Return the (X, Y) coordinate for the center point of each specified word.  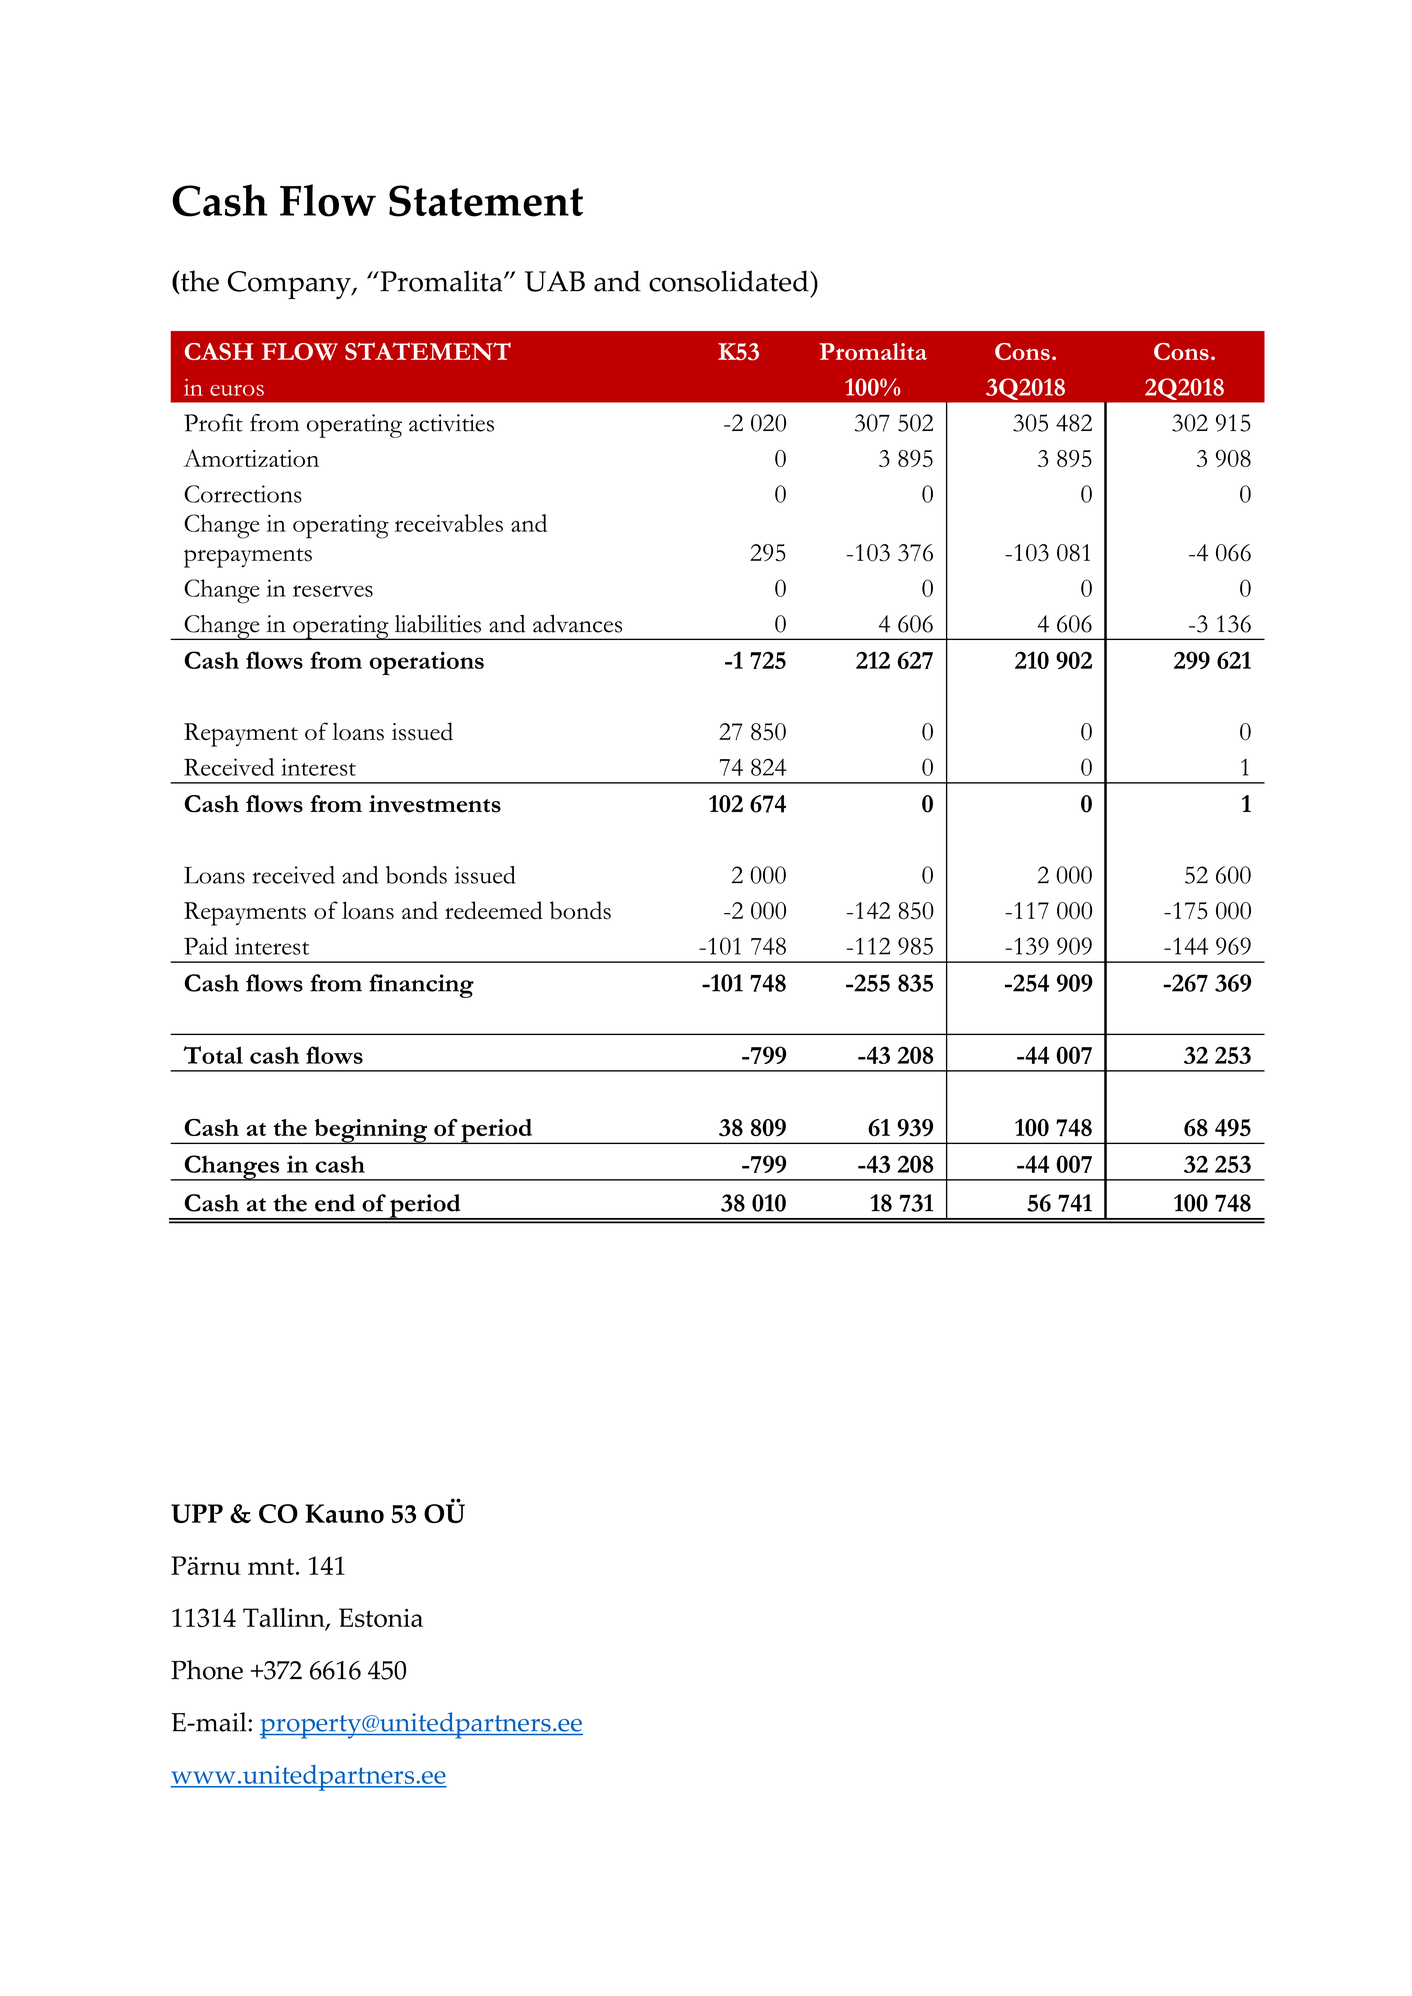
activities (451, 423)
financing (421, 986)
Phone (207, 1670)
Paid (206, 946)
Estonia (381, 1618)
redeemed (494, 910)
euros (237, 390)
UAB (555, 281)
